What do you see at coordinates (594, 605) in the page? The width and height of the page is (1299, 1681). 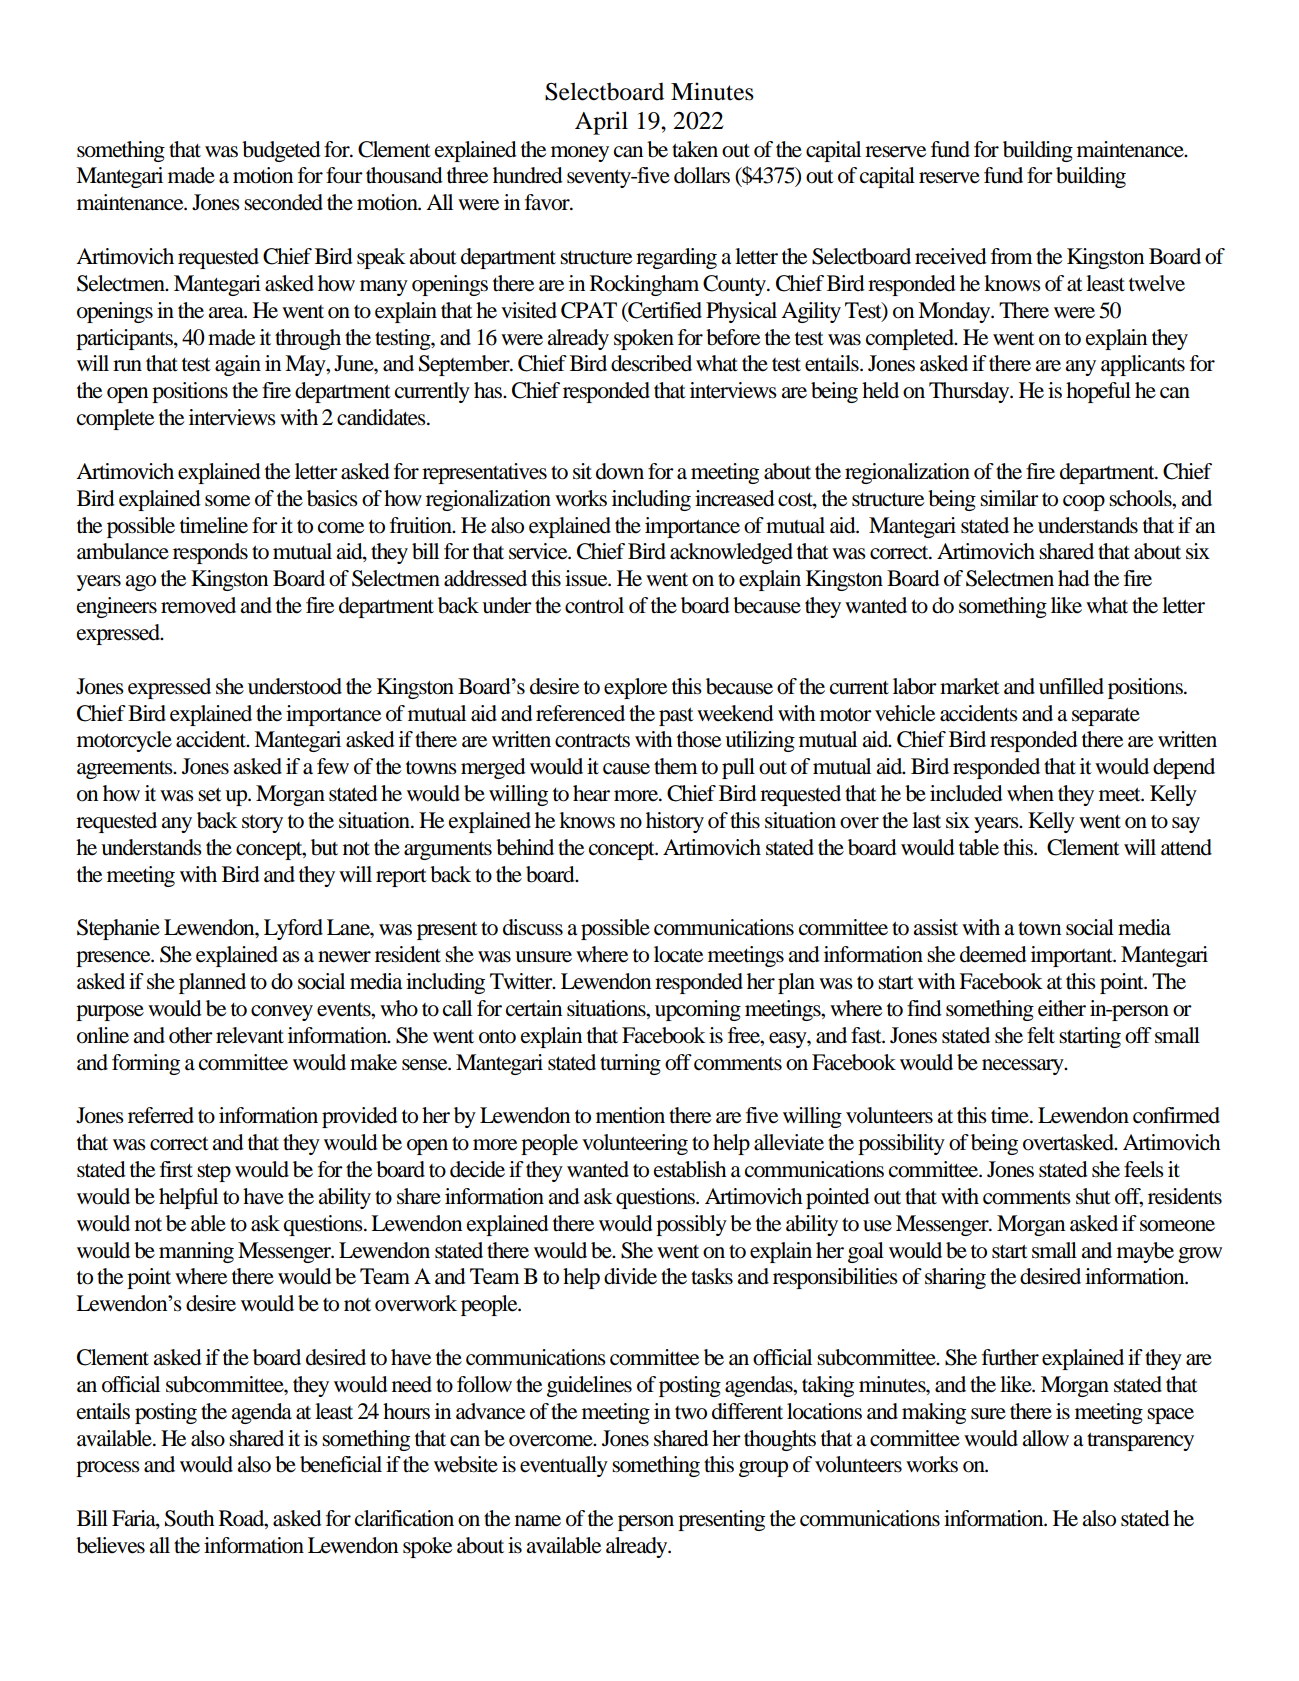 I see `control` at bounding box center [594, 605].
